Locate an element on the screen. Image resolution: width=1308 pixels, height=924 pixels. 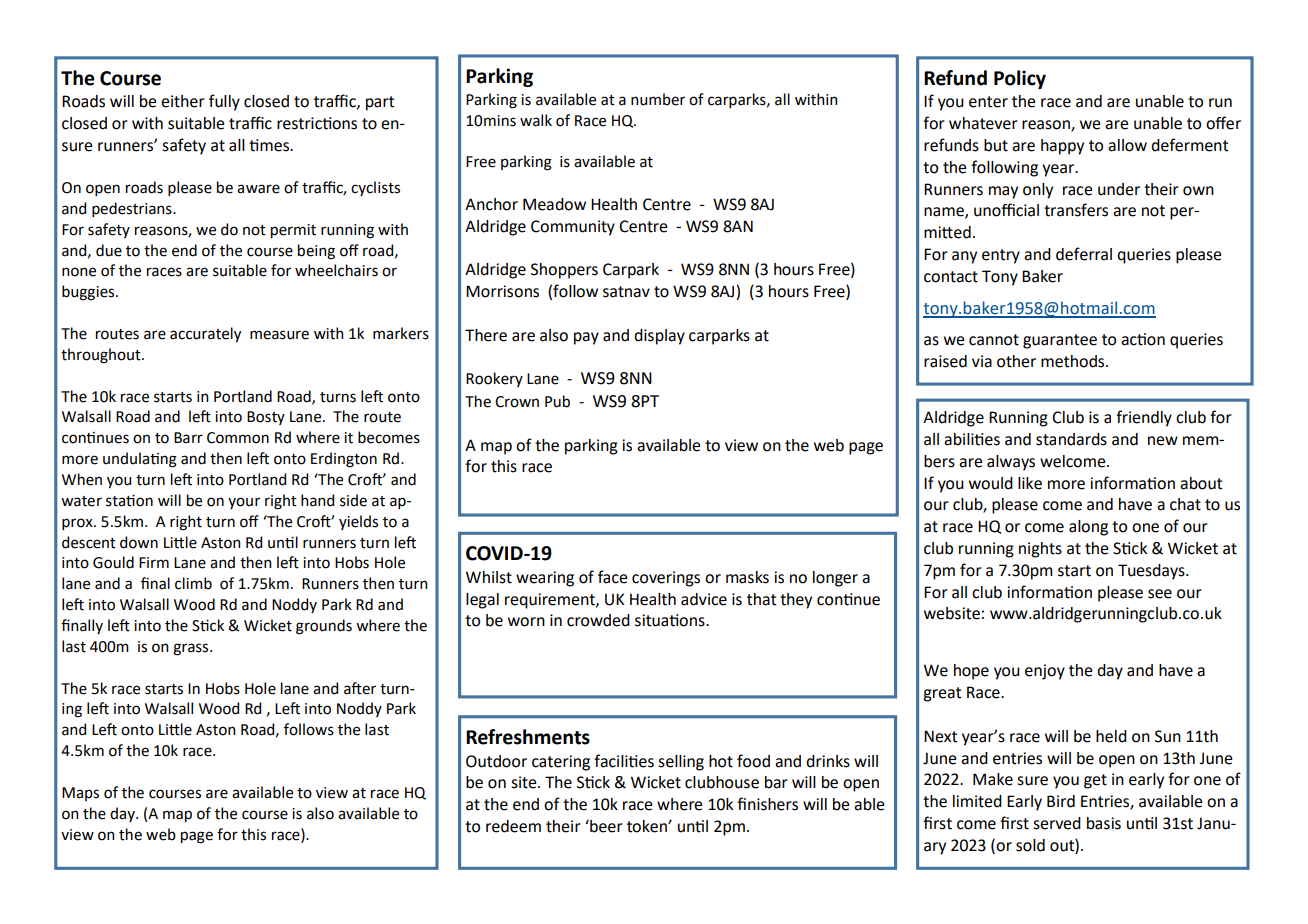
display is located at coordinates (659, 337).
